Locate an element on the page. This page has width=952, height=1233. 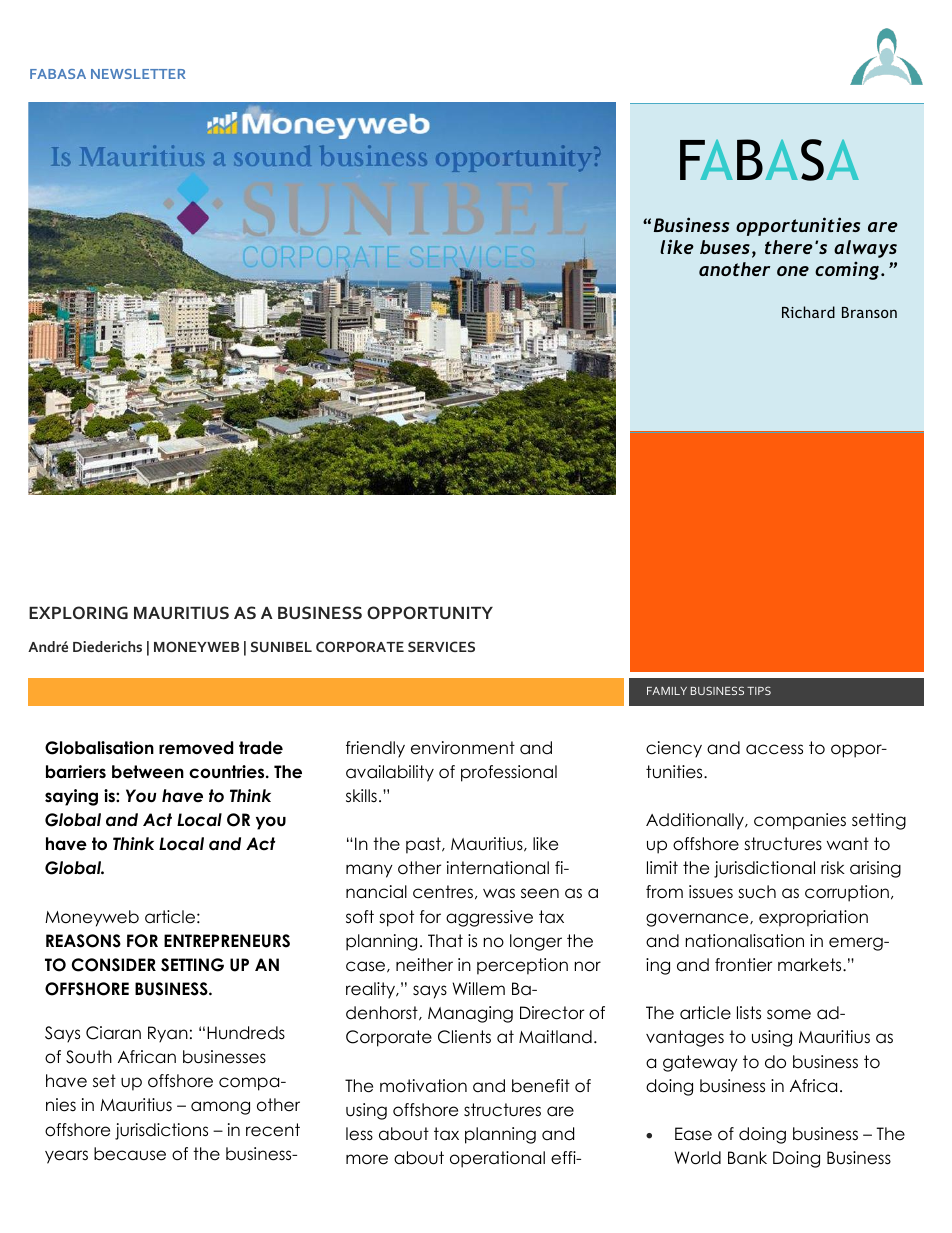
Branson is located at coordinates (869, 312).
